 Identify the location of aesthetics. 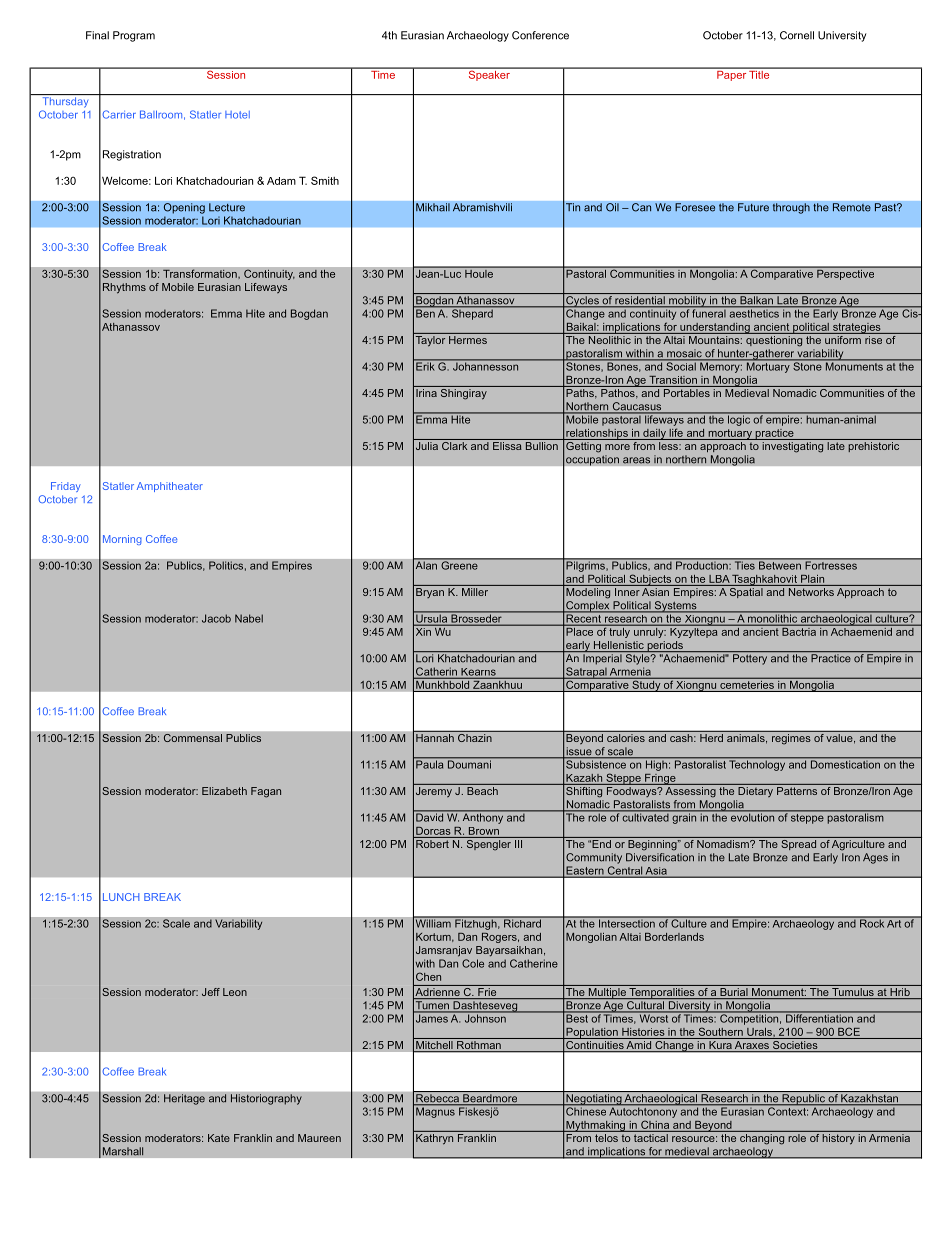
(754, 312).
